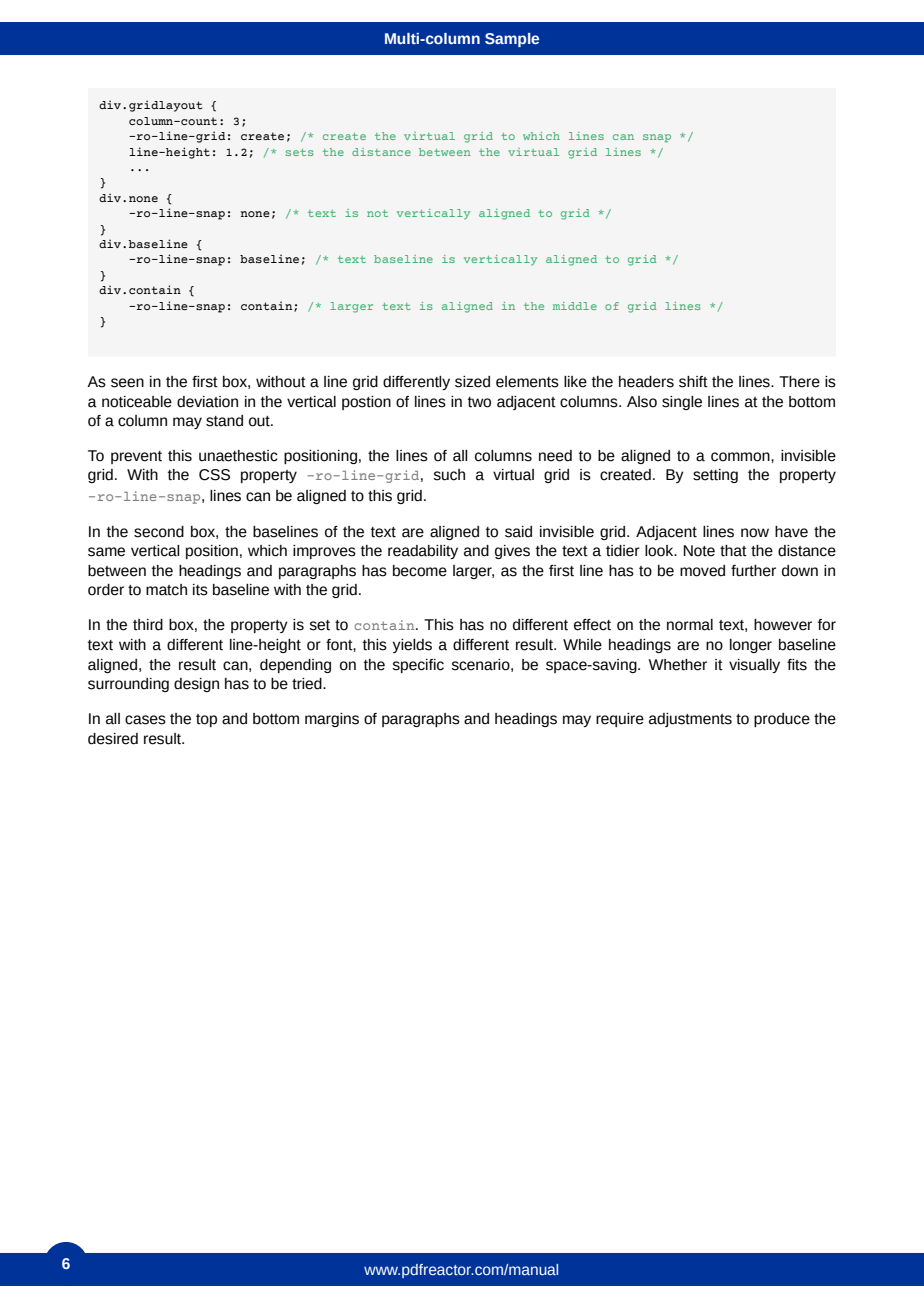 Image resolution: width=924 pixels, height=1308 pixels. What do you see at coordinates (575, 306) in the image?
I see `middle` at bounding box center [575, 306].
